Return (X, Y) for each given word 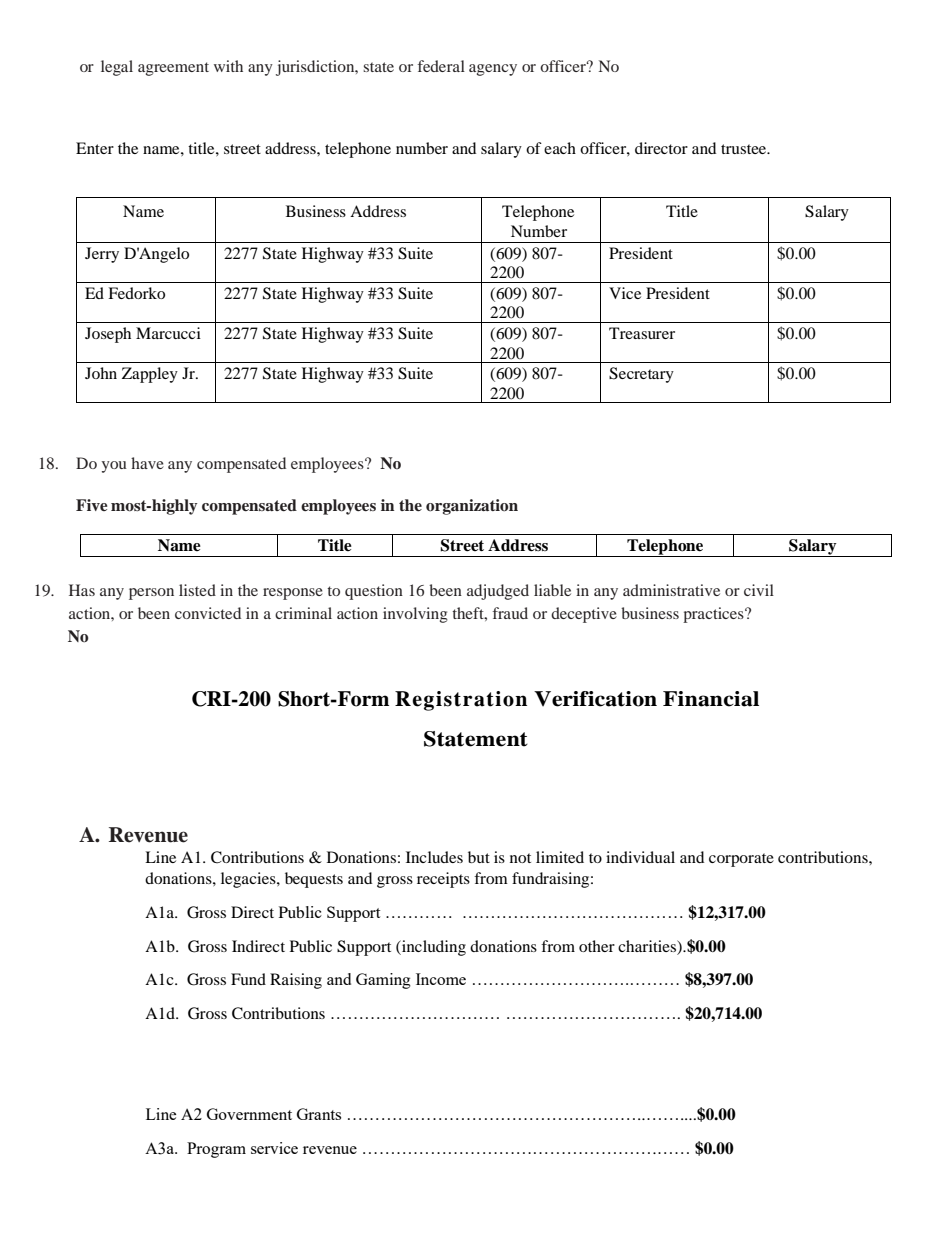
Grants (319, 1114)
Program (216, 1150)
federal (441, 66)
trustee (745, 149)
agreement (173, 69)
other (597, 946)
